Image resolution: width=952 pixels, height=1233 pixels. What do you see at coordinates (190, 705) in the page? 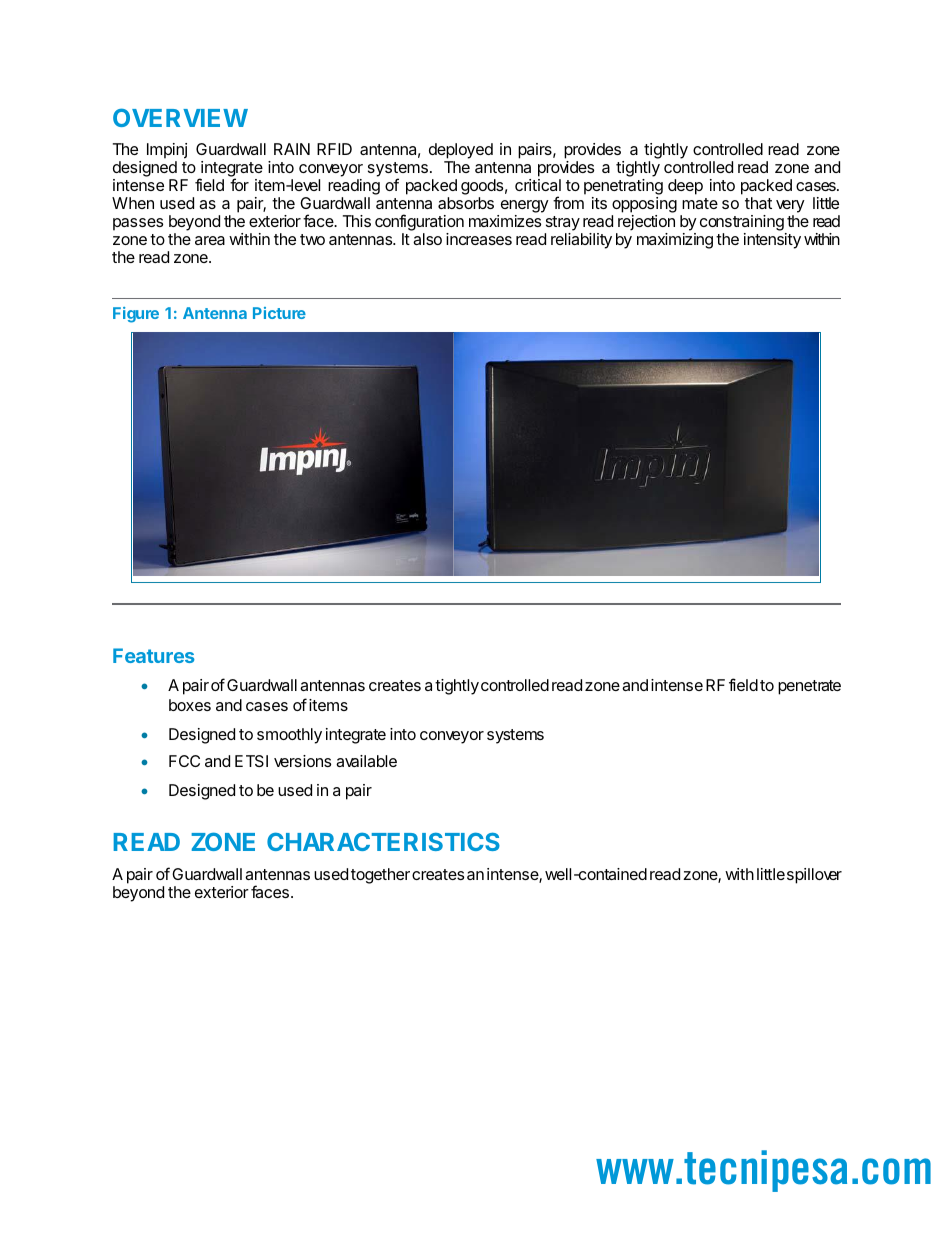
I see `boxes` at bounding box center [190, 705].
